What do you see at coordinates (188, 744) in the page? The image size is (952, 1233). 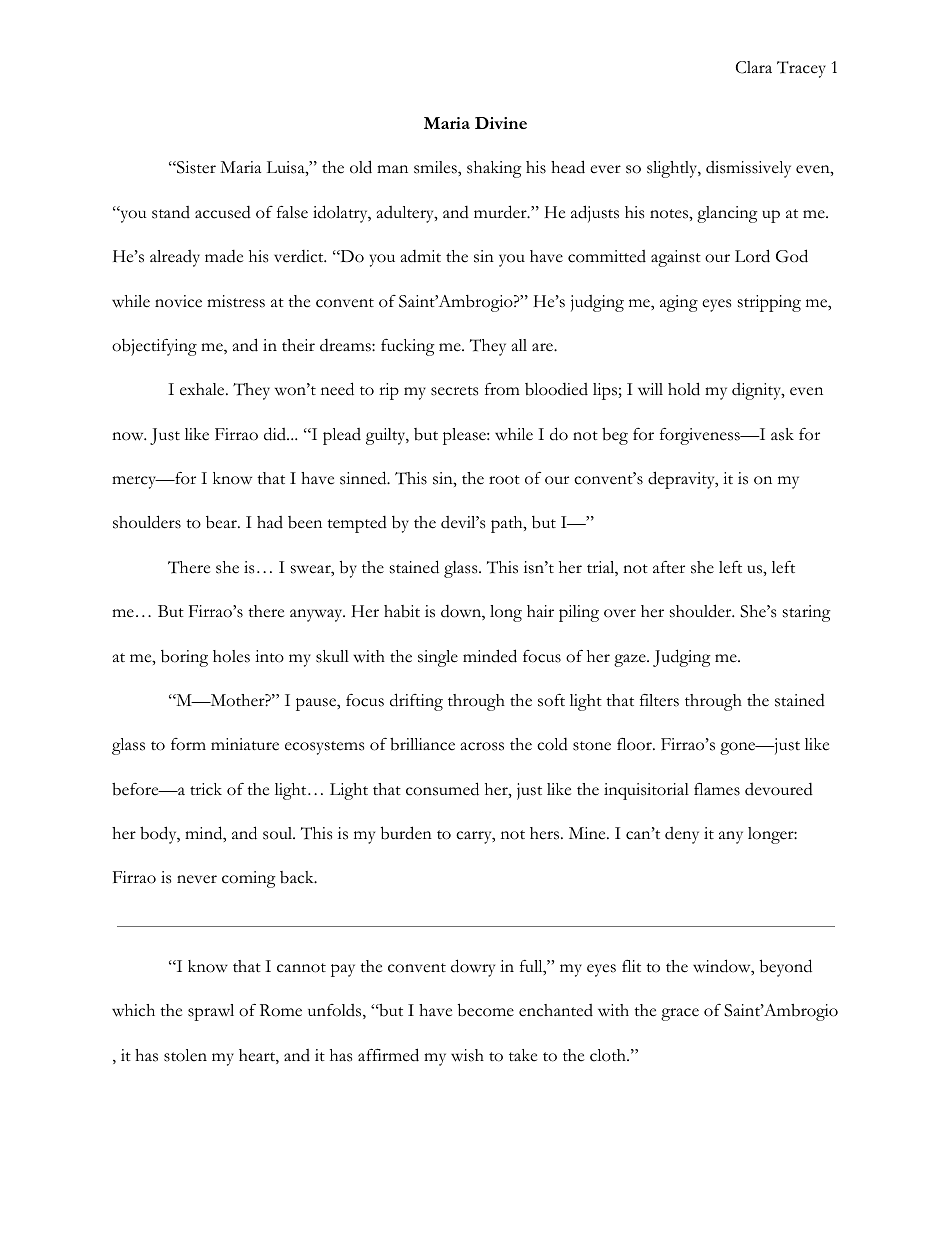 I see `form` at bounding box center [188, 744].
